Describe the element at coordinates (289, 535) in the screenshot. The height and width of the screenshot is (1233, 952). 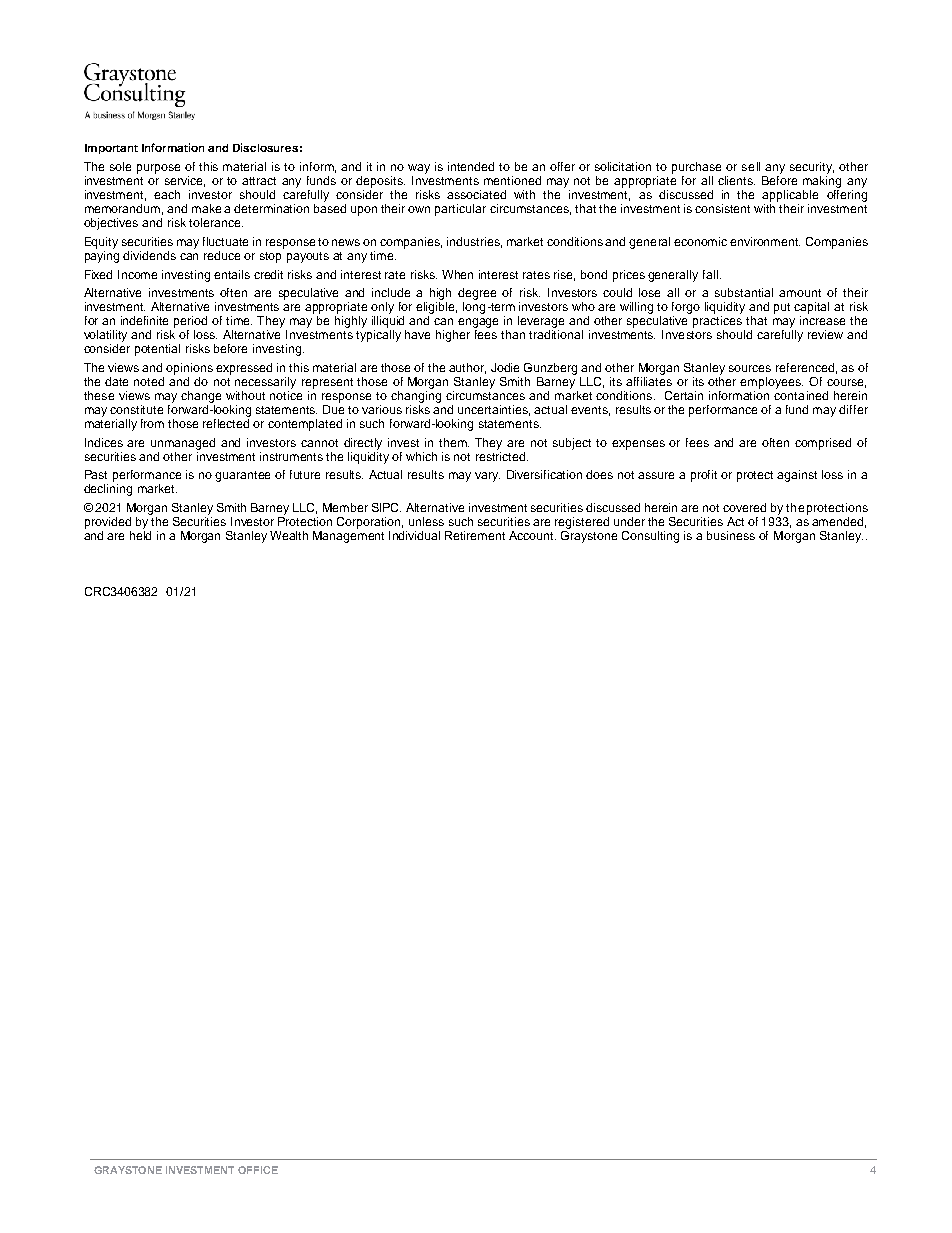
I see `Wealth` at that location.
